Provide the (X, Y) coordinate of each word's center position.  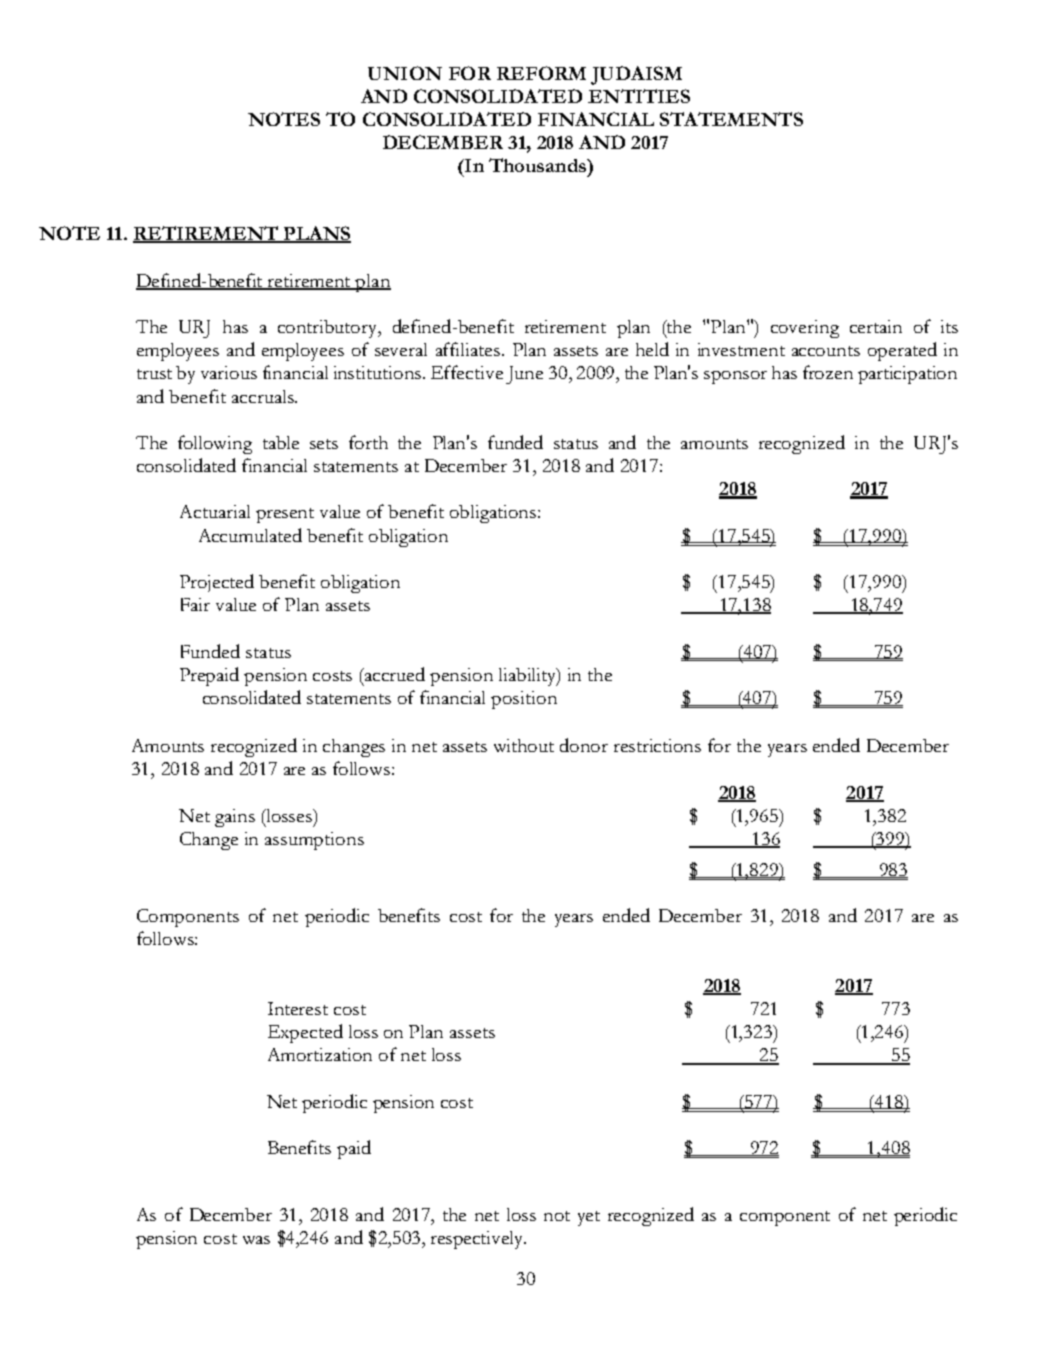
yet (589, 1218)
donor (584, 745)
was (256, 1240)
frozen (828, 372)
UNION (405, 73)
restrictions (657, 745)
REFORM (541, 73)
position (524, 700)
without (524, 745)
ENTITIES (639, 96)
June (524, 375)
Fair (195, 604)
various (229, 372)
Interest (298, 1008)
